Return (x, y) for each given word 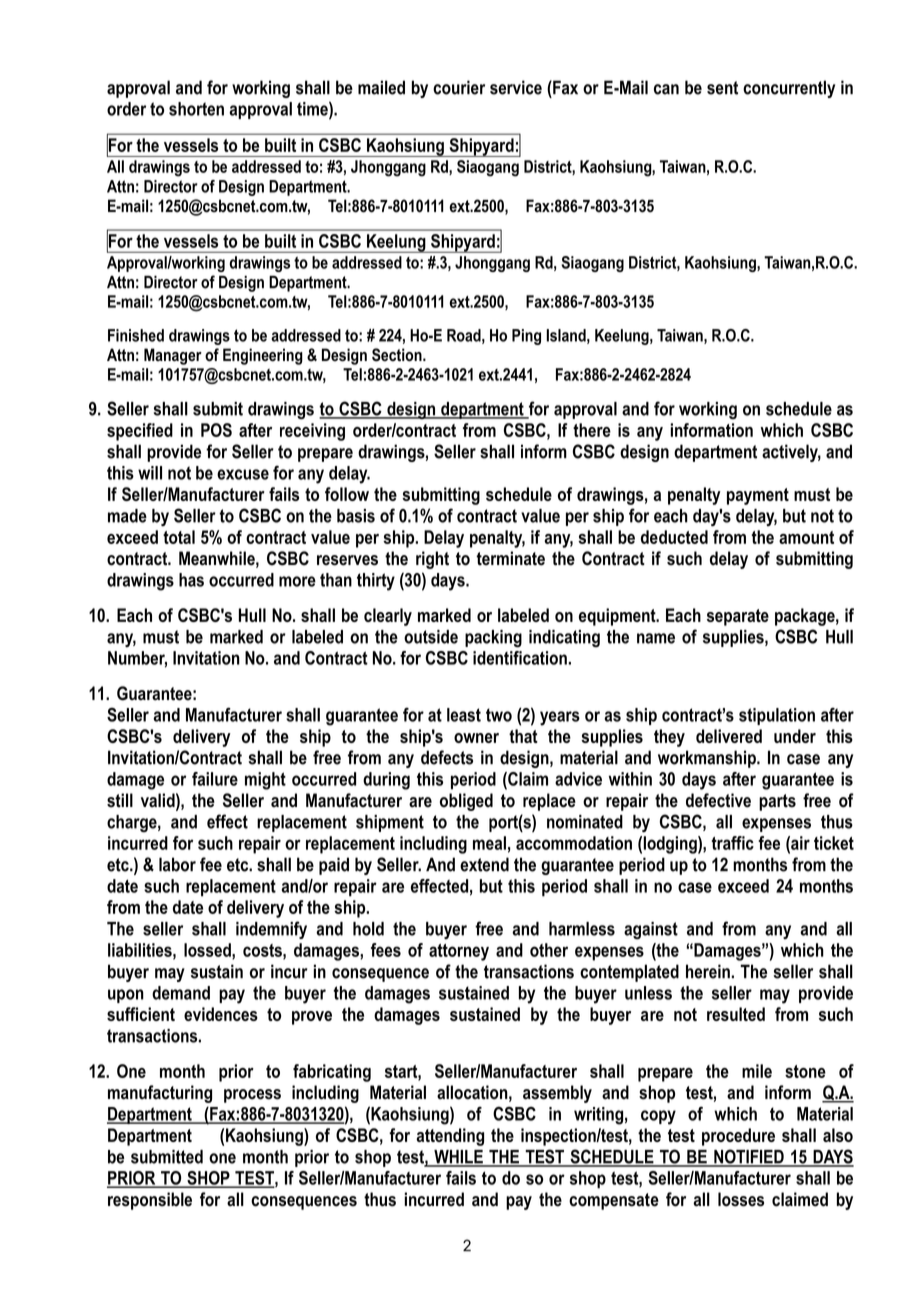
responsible (150, 1201)
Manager (173, 356)
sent (722, 88)
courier (459, 87)
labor (177, 864)
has (191, 580)
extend (484, 864)
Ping (526, 337)
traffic (733, 843)
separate (738, 617)
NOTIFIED (749, 1157)
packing (493, 639)
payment (758, 496)
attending (450, 1137)
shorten (196, 109)
